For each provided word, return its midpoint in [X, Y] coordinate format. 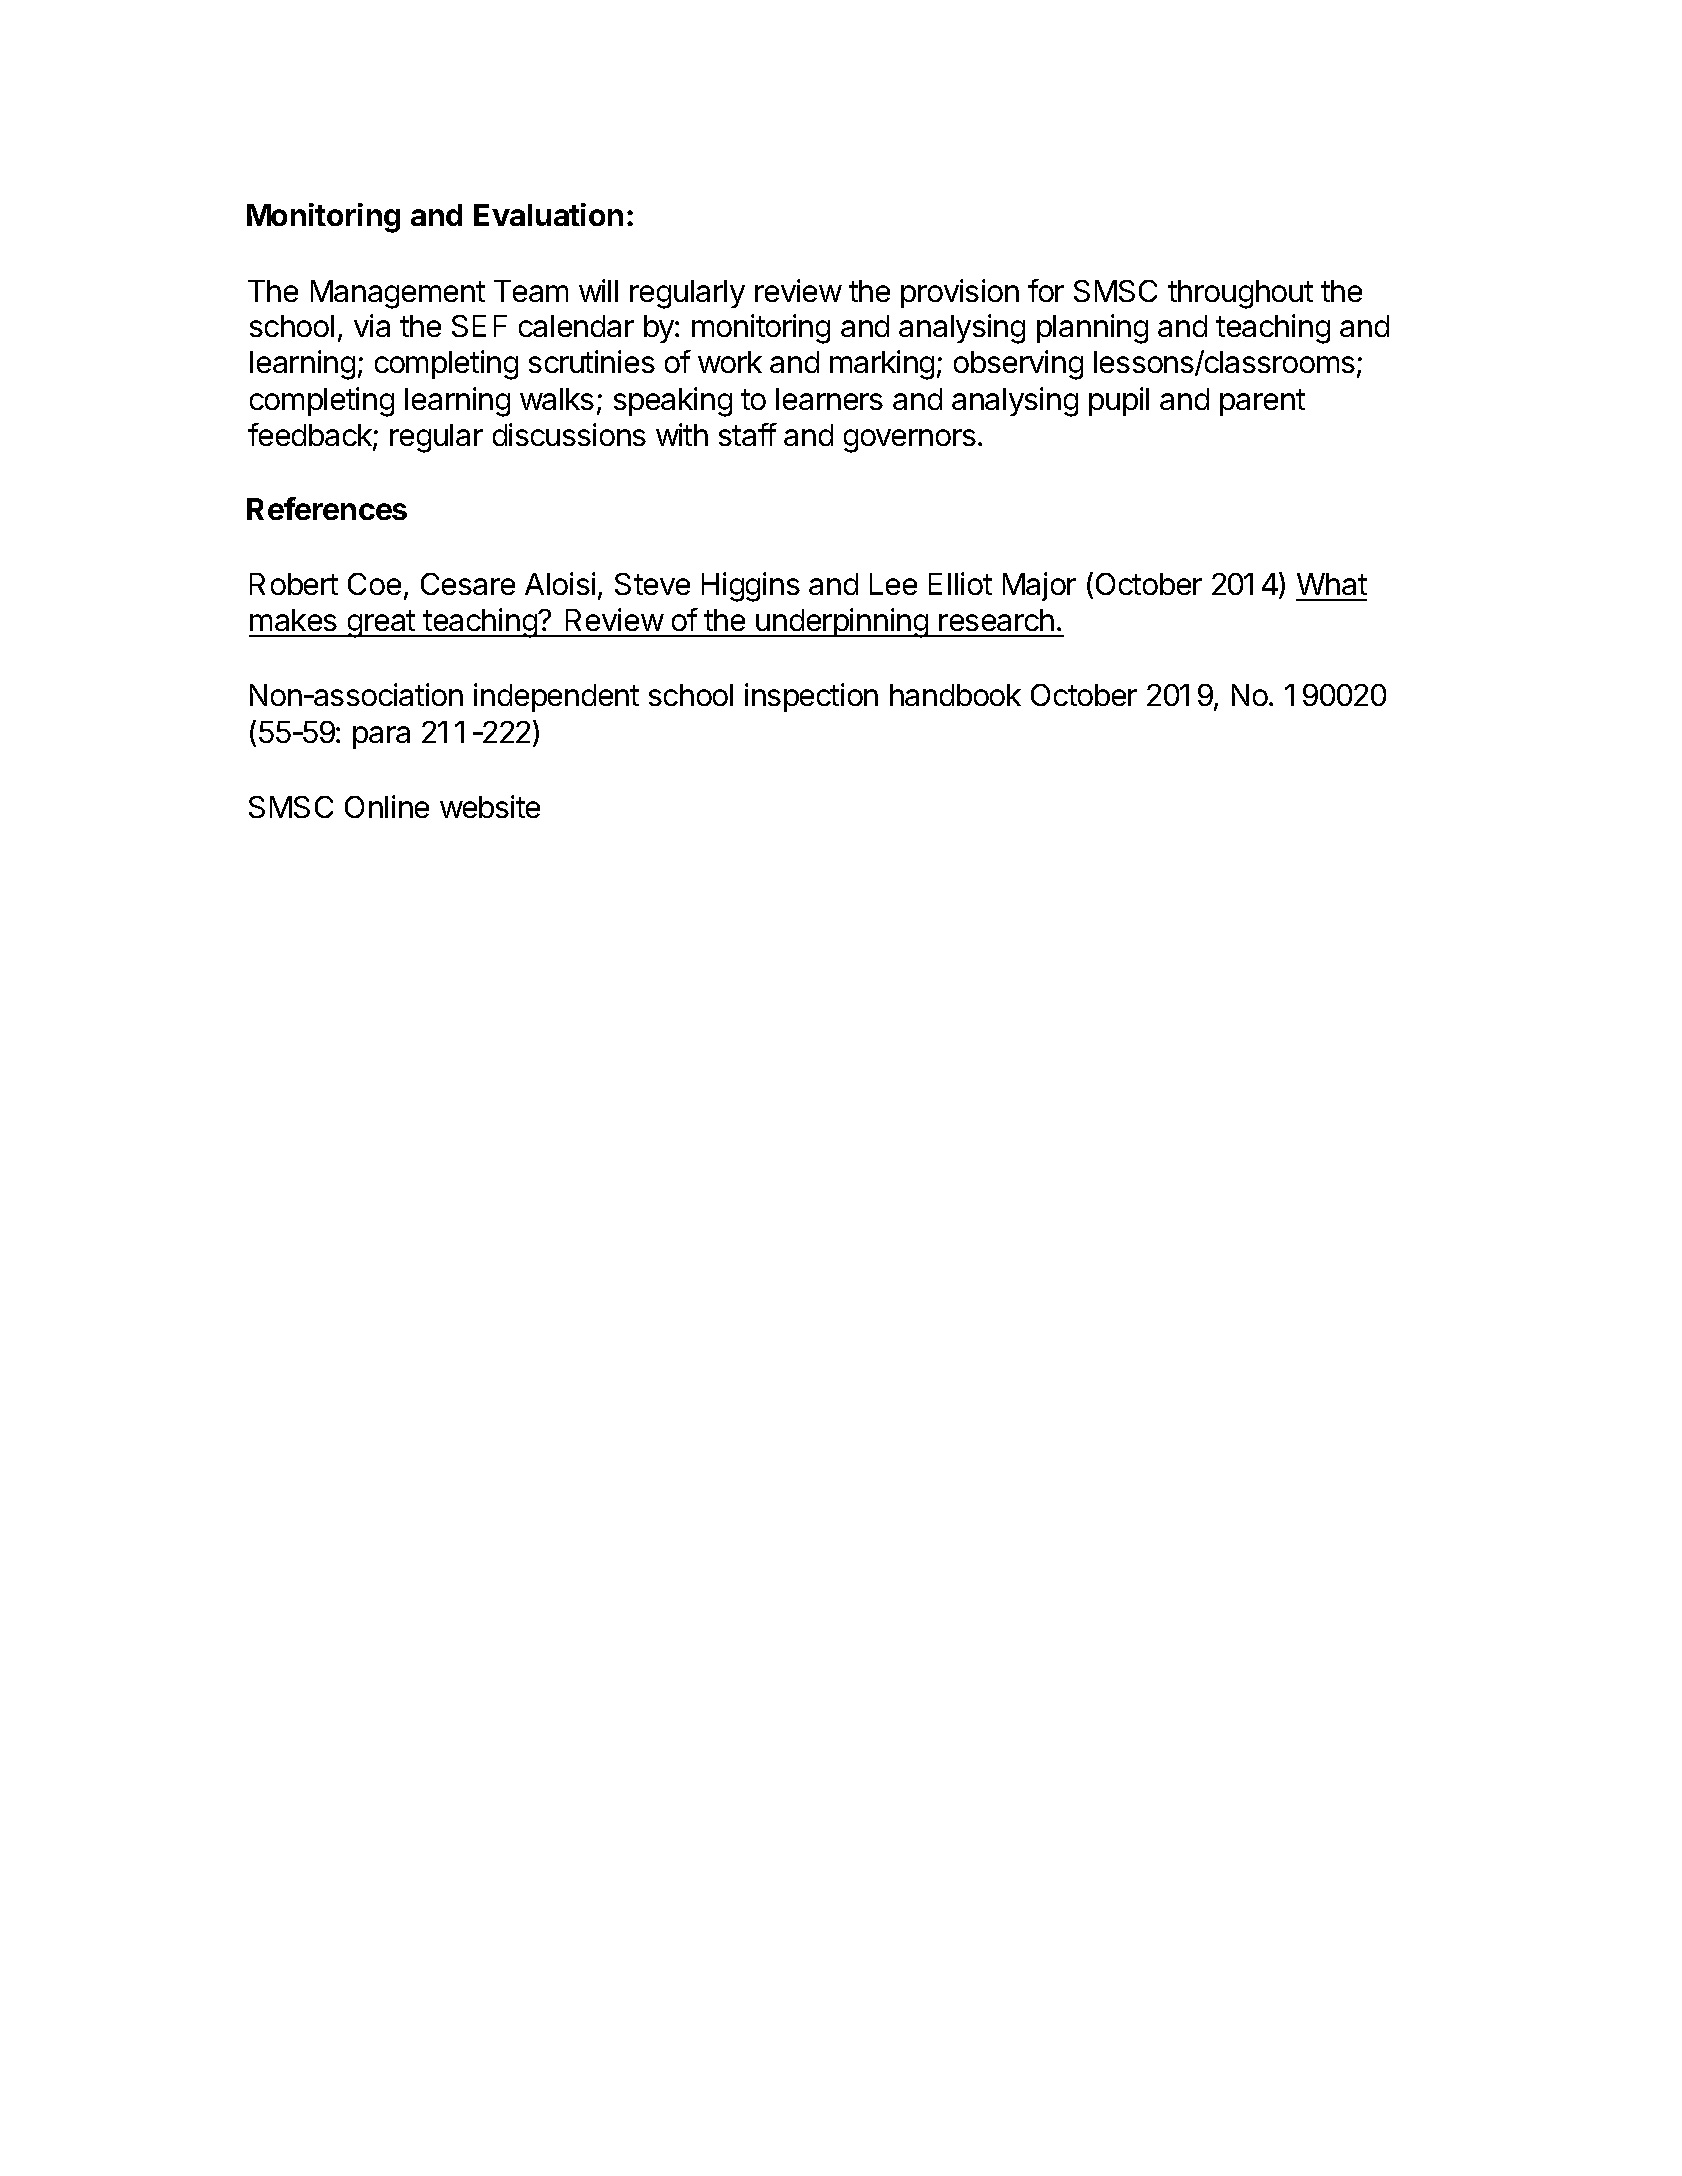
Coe [374, 584]
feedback [311, 436]
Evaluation [548, 214]
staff [748, 434]
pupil [1119, 401]
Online [387, 806]
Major [1039, 586]
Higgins [751, 587]
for [1046, 290]
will [598, 290]
